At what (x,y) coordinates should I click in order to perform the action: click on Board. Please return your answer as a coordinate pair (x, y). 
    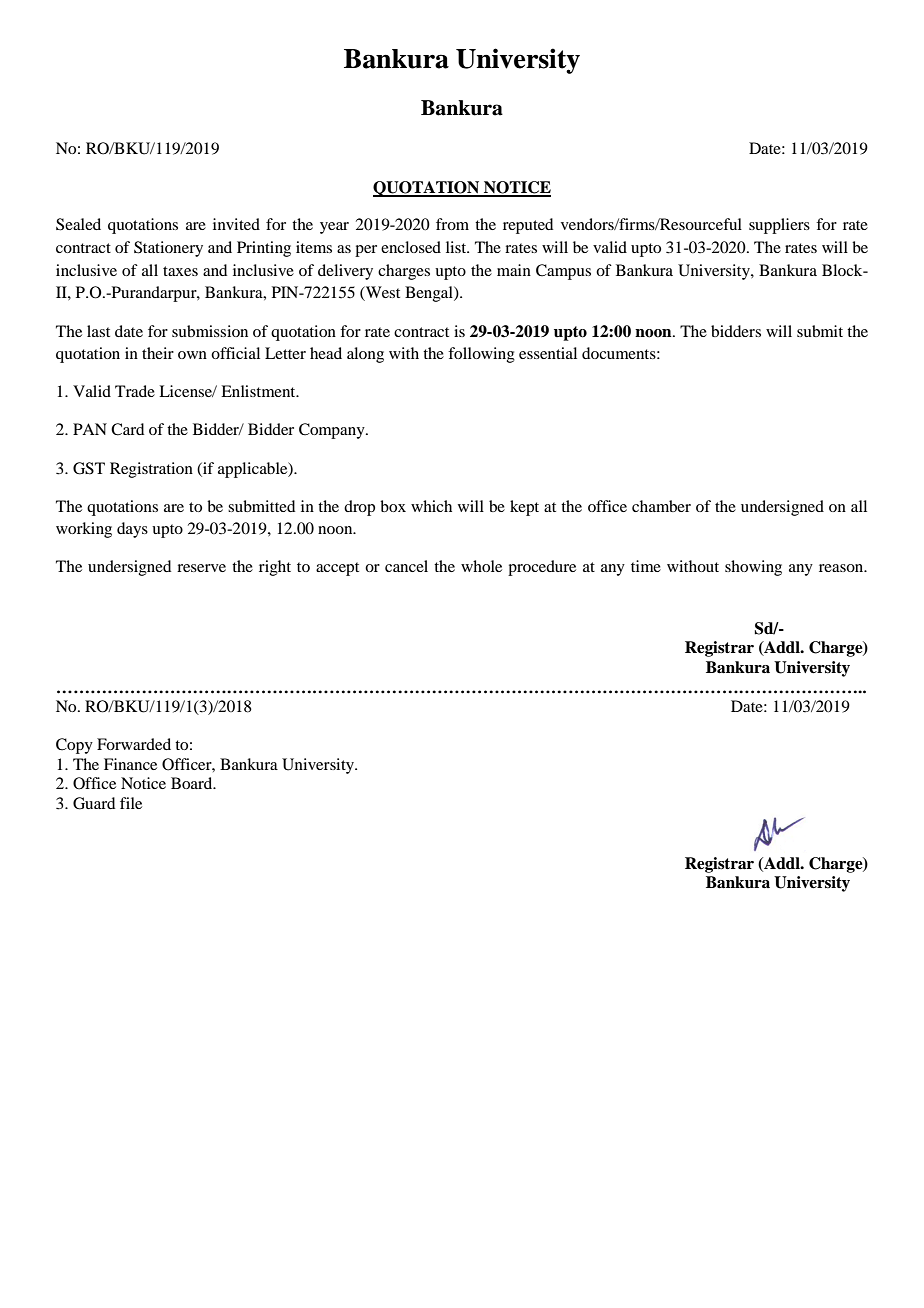
    Looking at the image, I should click on (193, 783).
